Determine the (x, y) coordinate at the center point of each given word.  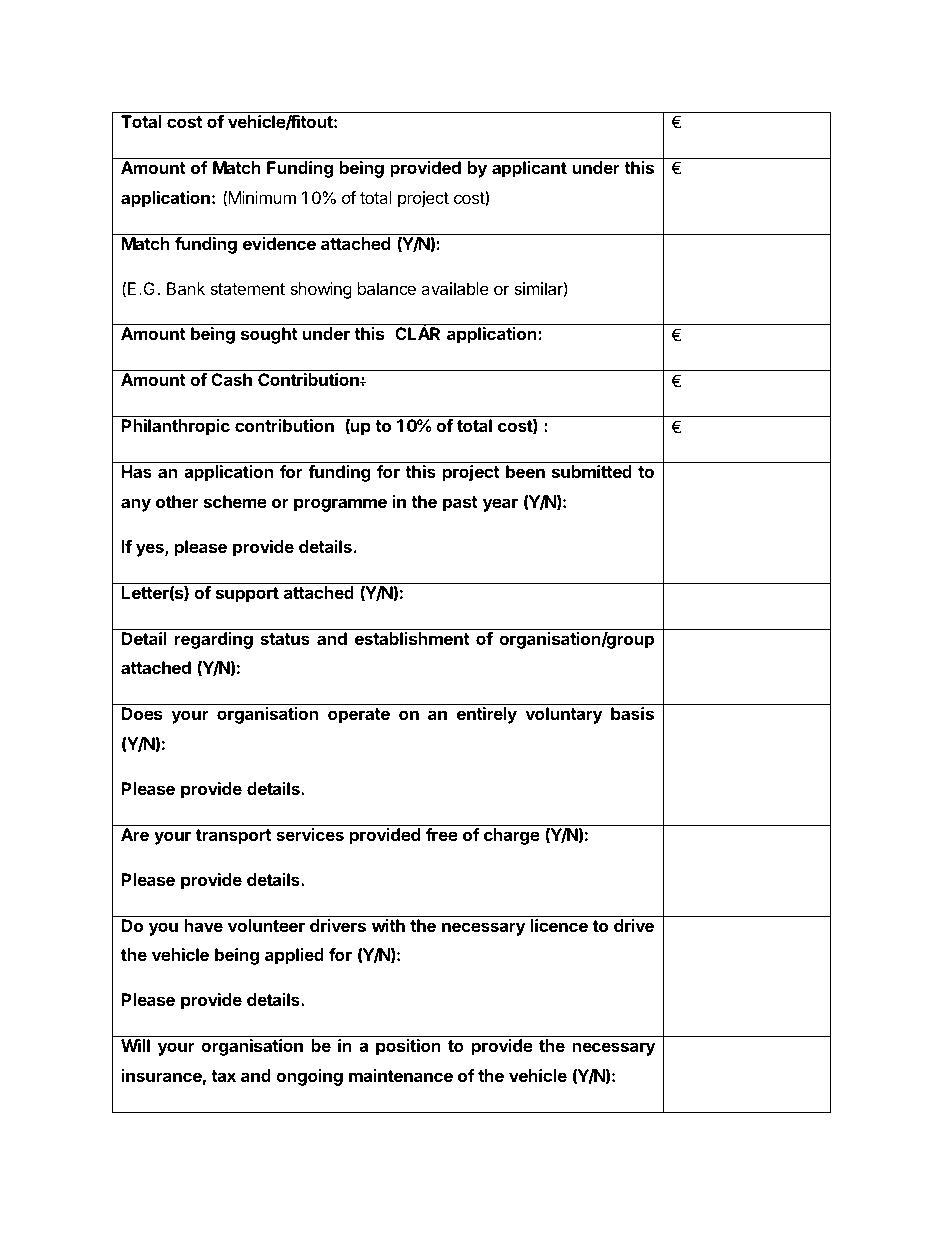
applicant (529, 169)
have (203, 925)
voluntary (564, 715)
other (177, 501)
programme (340, 505)
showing (321, 290)
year (500, 505)
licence (559, 925)
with (388, 925)
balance (387, 288)
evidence (279, 243)
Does (142, 713)
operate (359, 716)
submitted (592, 471)
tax (223, 1076)
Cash (231, 379)
